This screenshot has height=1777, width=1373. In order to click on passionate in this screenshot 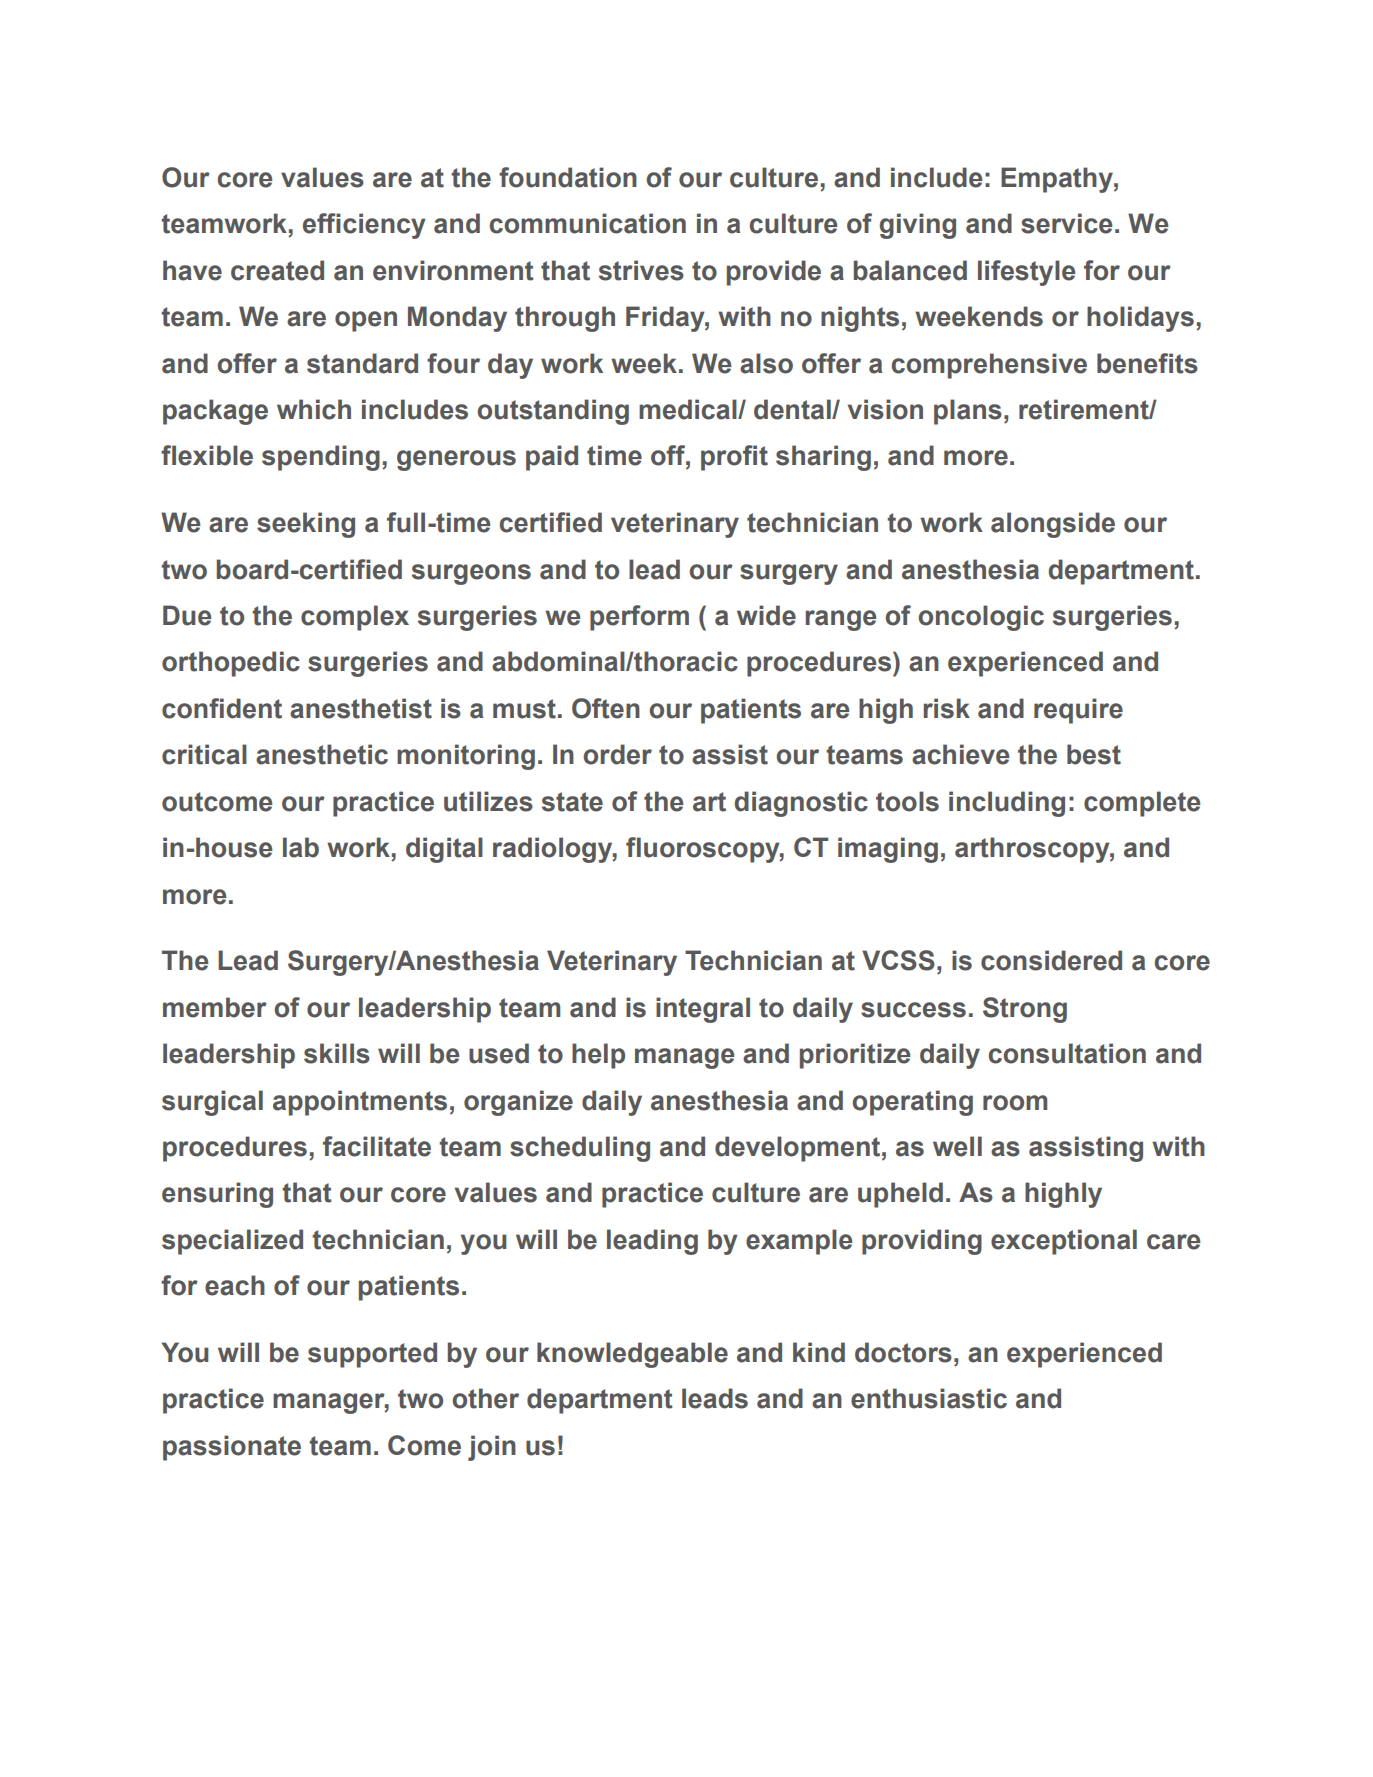, I will do `click(232, 1448)`.
